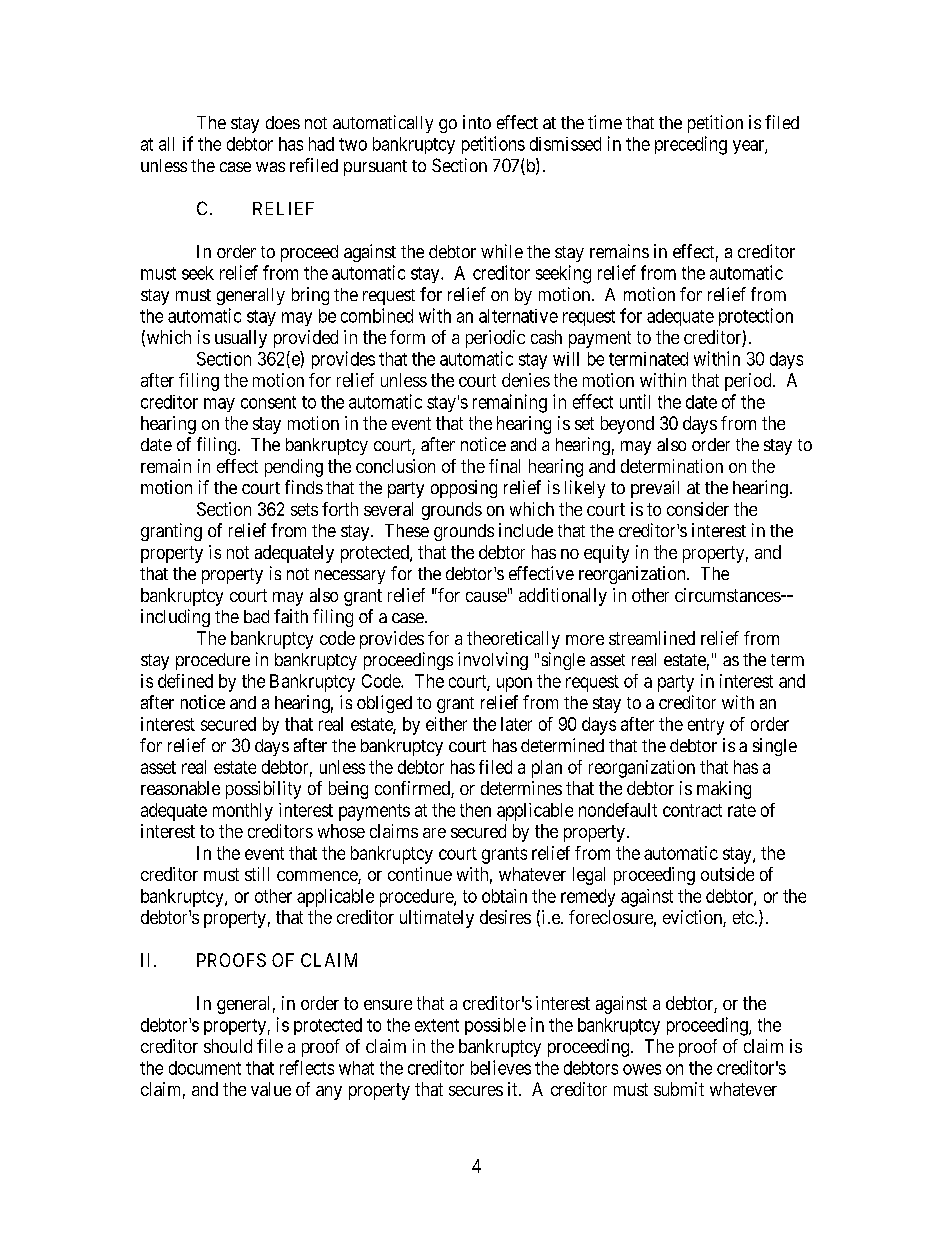 The width and height of the screenshot is (952, 1233). Describe the element at coordinates (477, 122) in the screenshot. I see `into` at that location.
